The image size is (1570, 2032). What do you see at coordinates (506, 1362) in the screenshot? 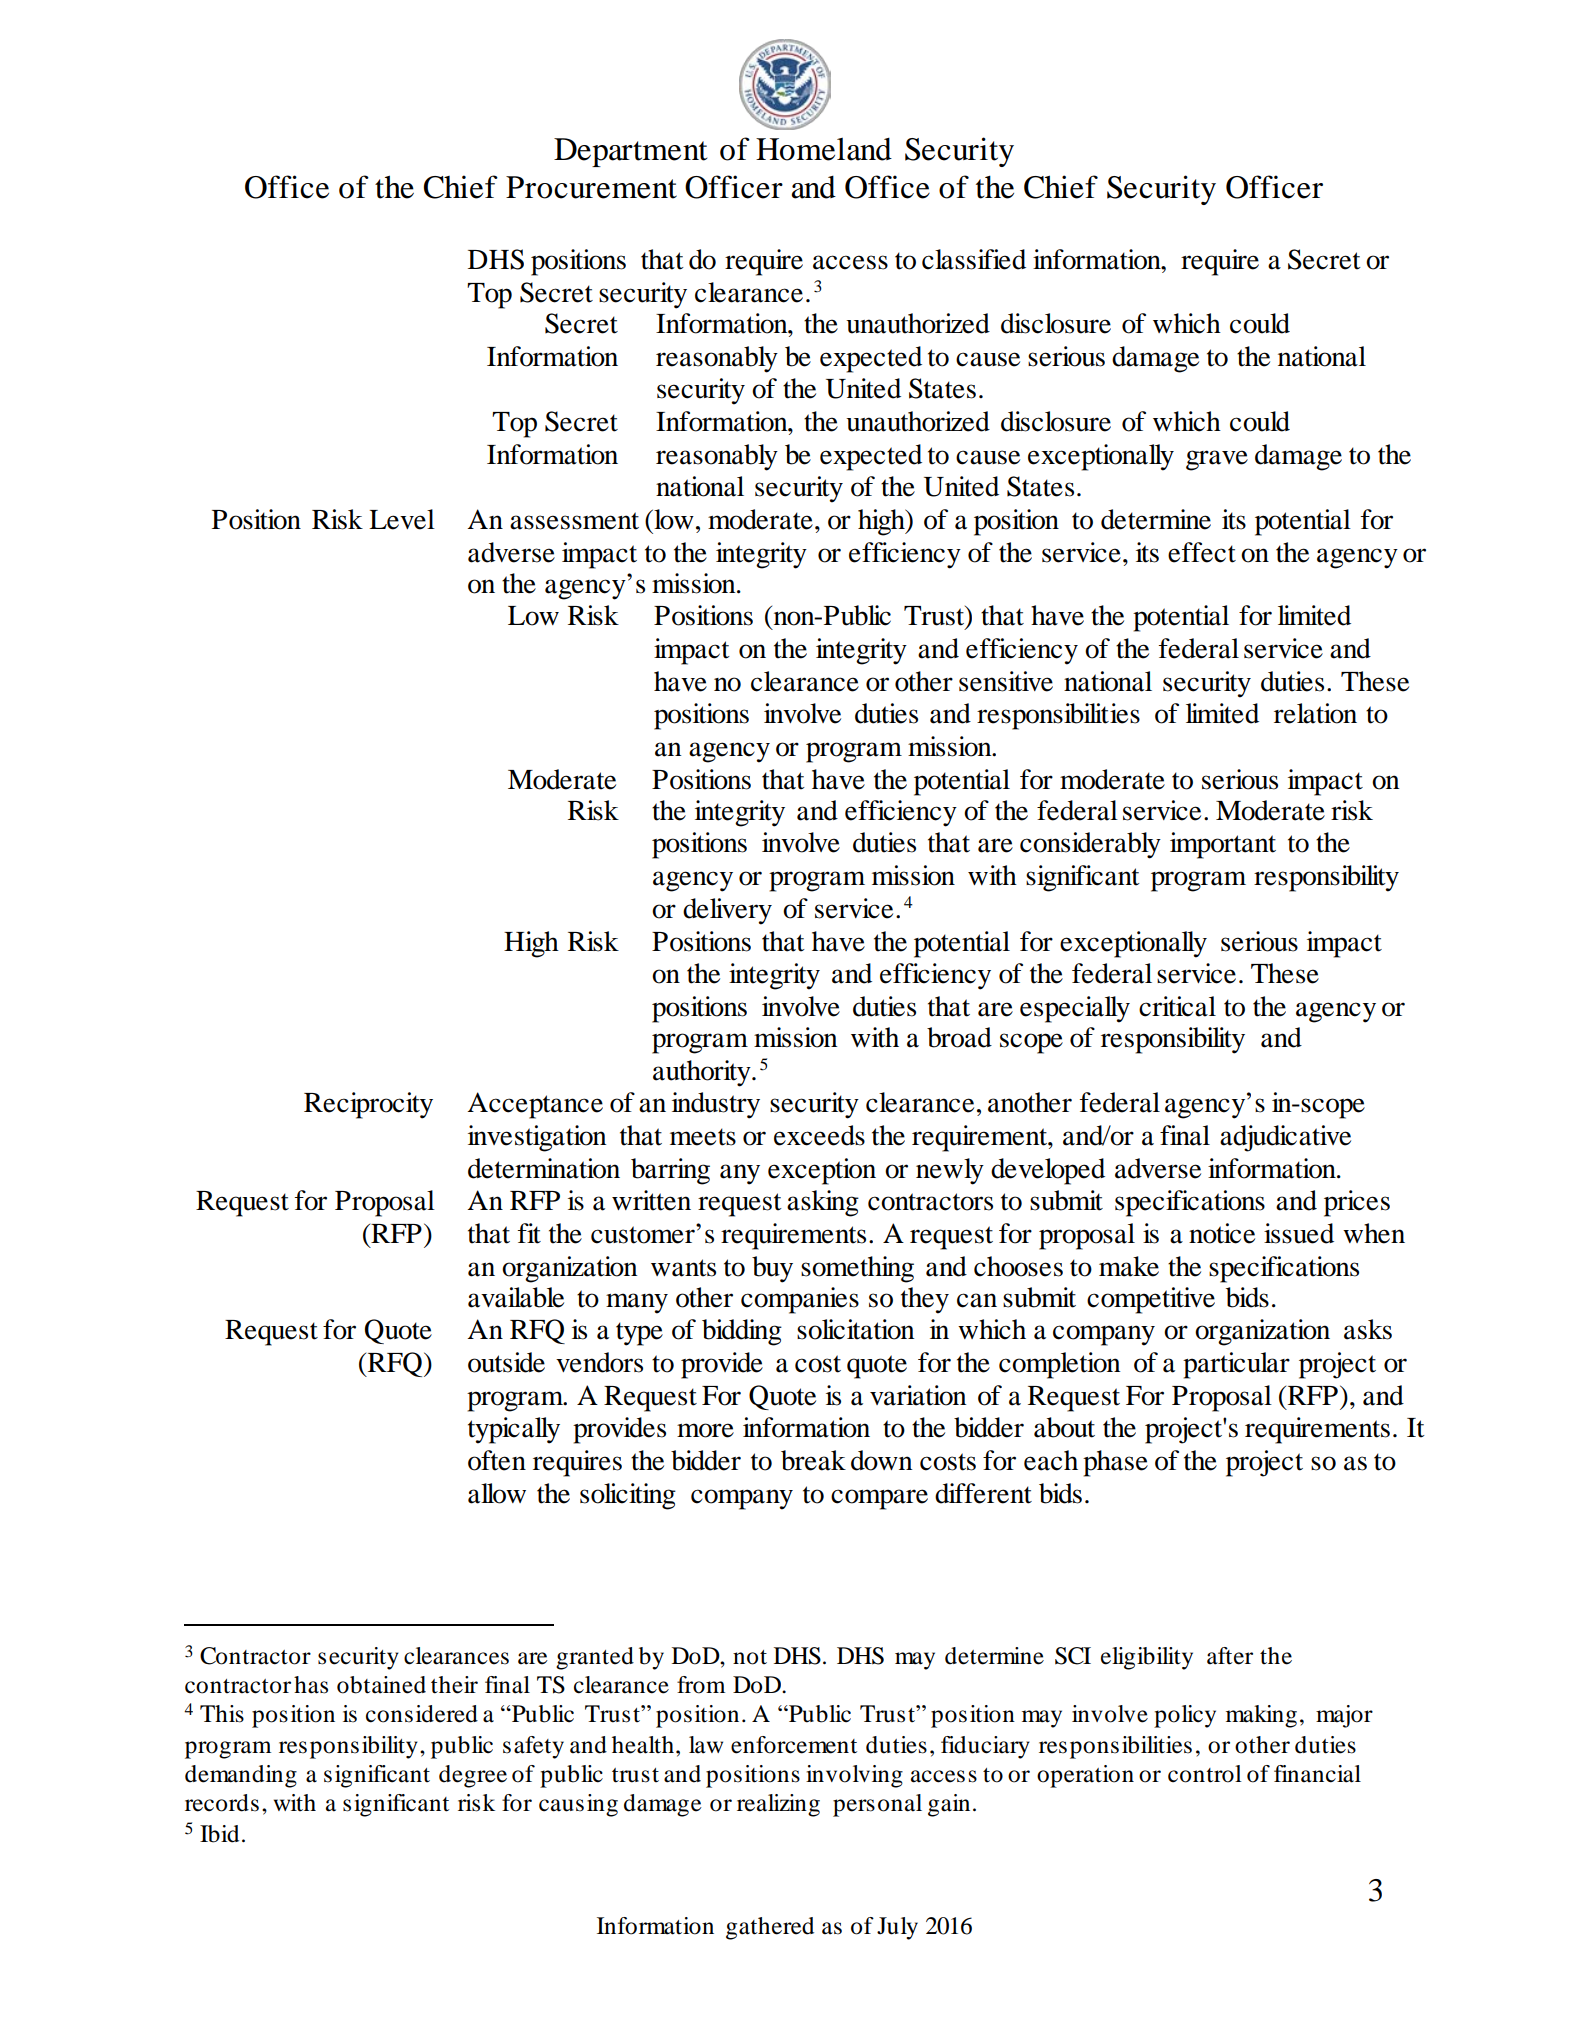
I see `outside` at bounding box center [506, 1362].
